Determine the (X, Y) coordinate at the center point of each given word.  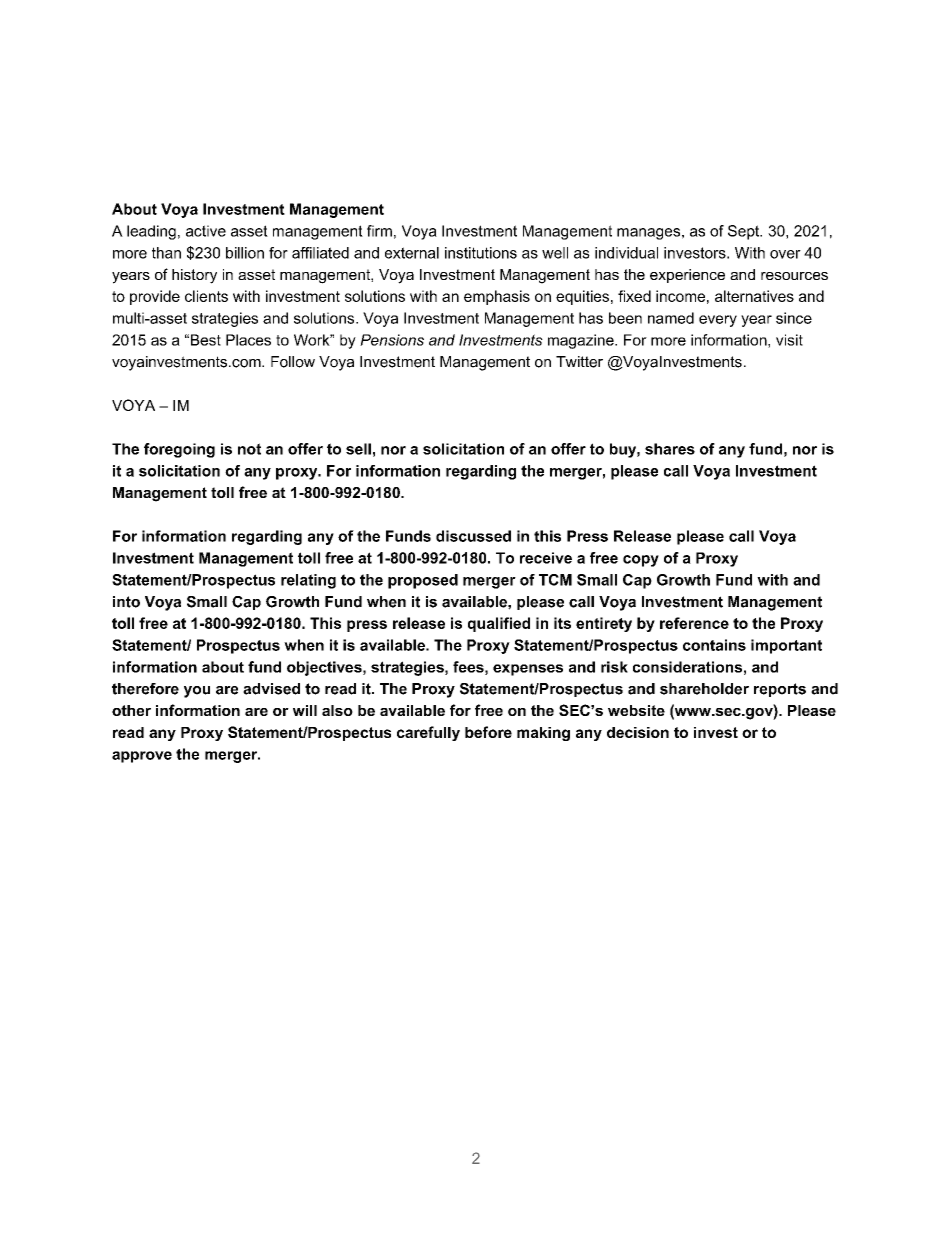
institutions (481, 253)
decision (638, 732)
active (206, 231)
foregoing (179, 450)
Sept (745, 232)
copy (641, 561)
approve (142, 757)
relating (308, 581)
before (488, 732)
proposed (423, 581)
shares (670, 449)
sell (358, 449)
